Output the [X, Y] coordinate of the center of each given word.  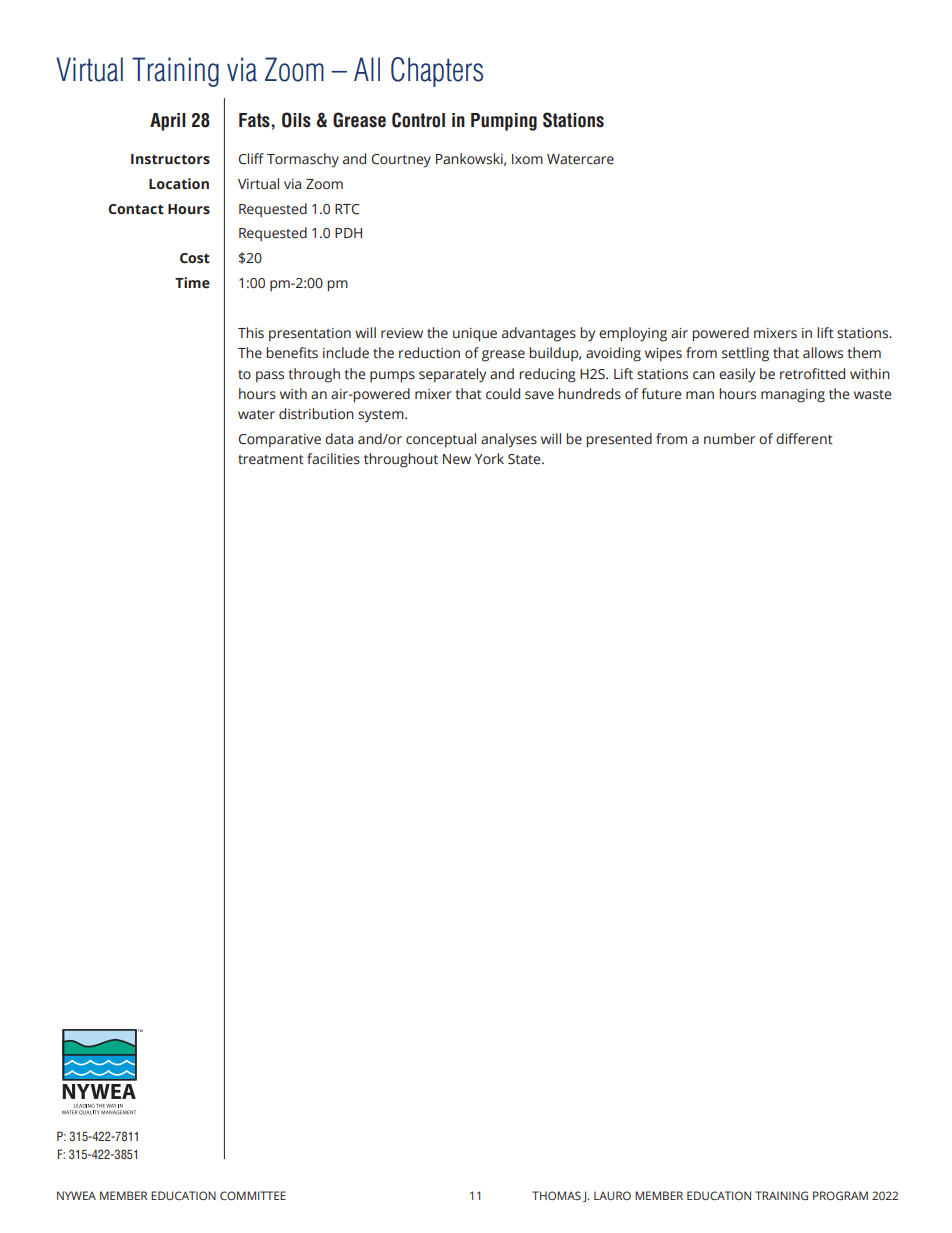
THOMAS [556, 1195]
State [525, 459]
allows [823, 352]
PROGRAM [840, 1195]
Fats [254, 120]
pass [270, 377]
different [804, 439]
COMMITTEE [253, 1195]
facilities [333, 459]
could [503, 394]
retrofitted [812, 374]
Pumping [504, 122]
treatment [271, 460]
